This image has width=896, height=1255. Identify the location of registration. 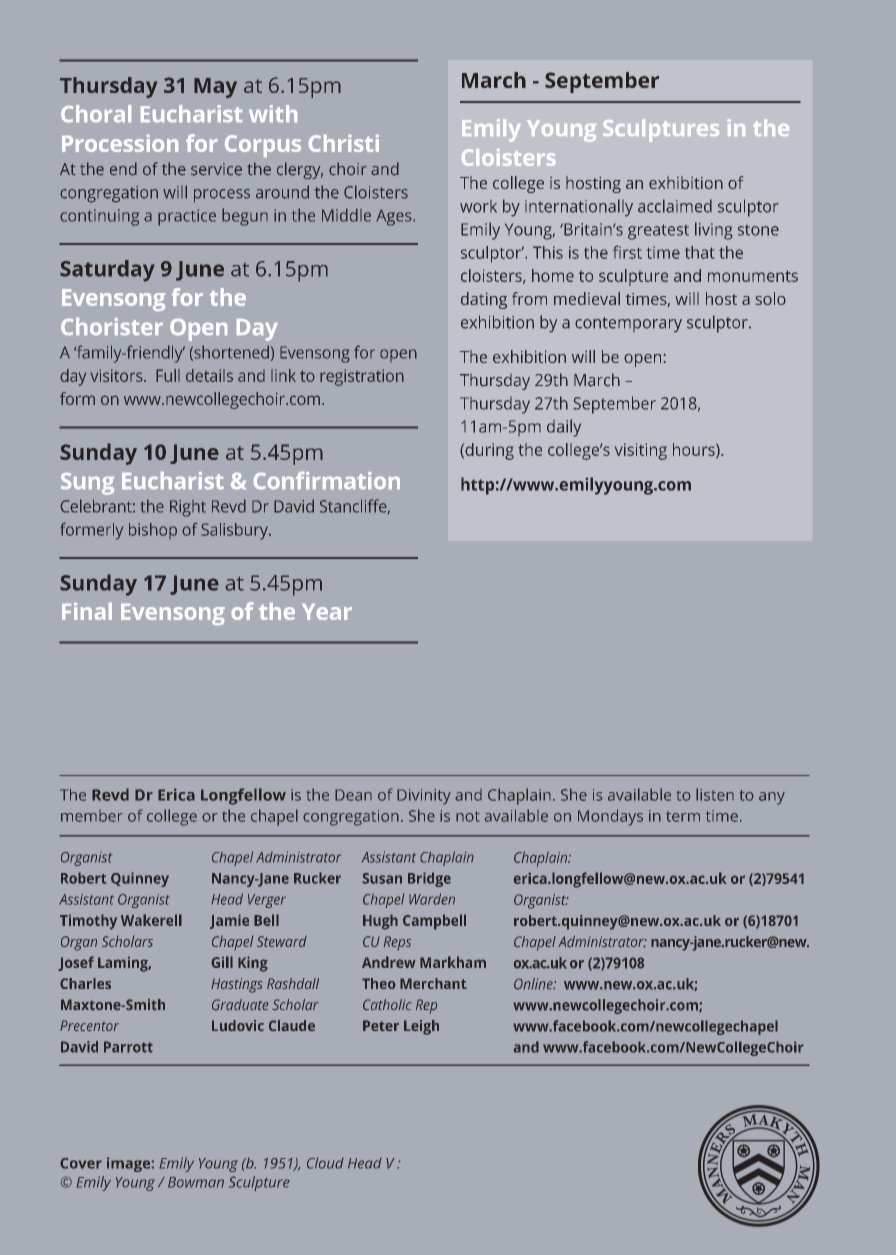
(362, 377).
